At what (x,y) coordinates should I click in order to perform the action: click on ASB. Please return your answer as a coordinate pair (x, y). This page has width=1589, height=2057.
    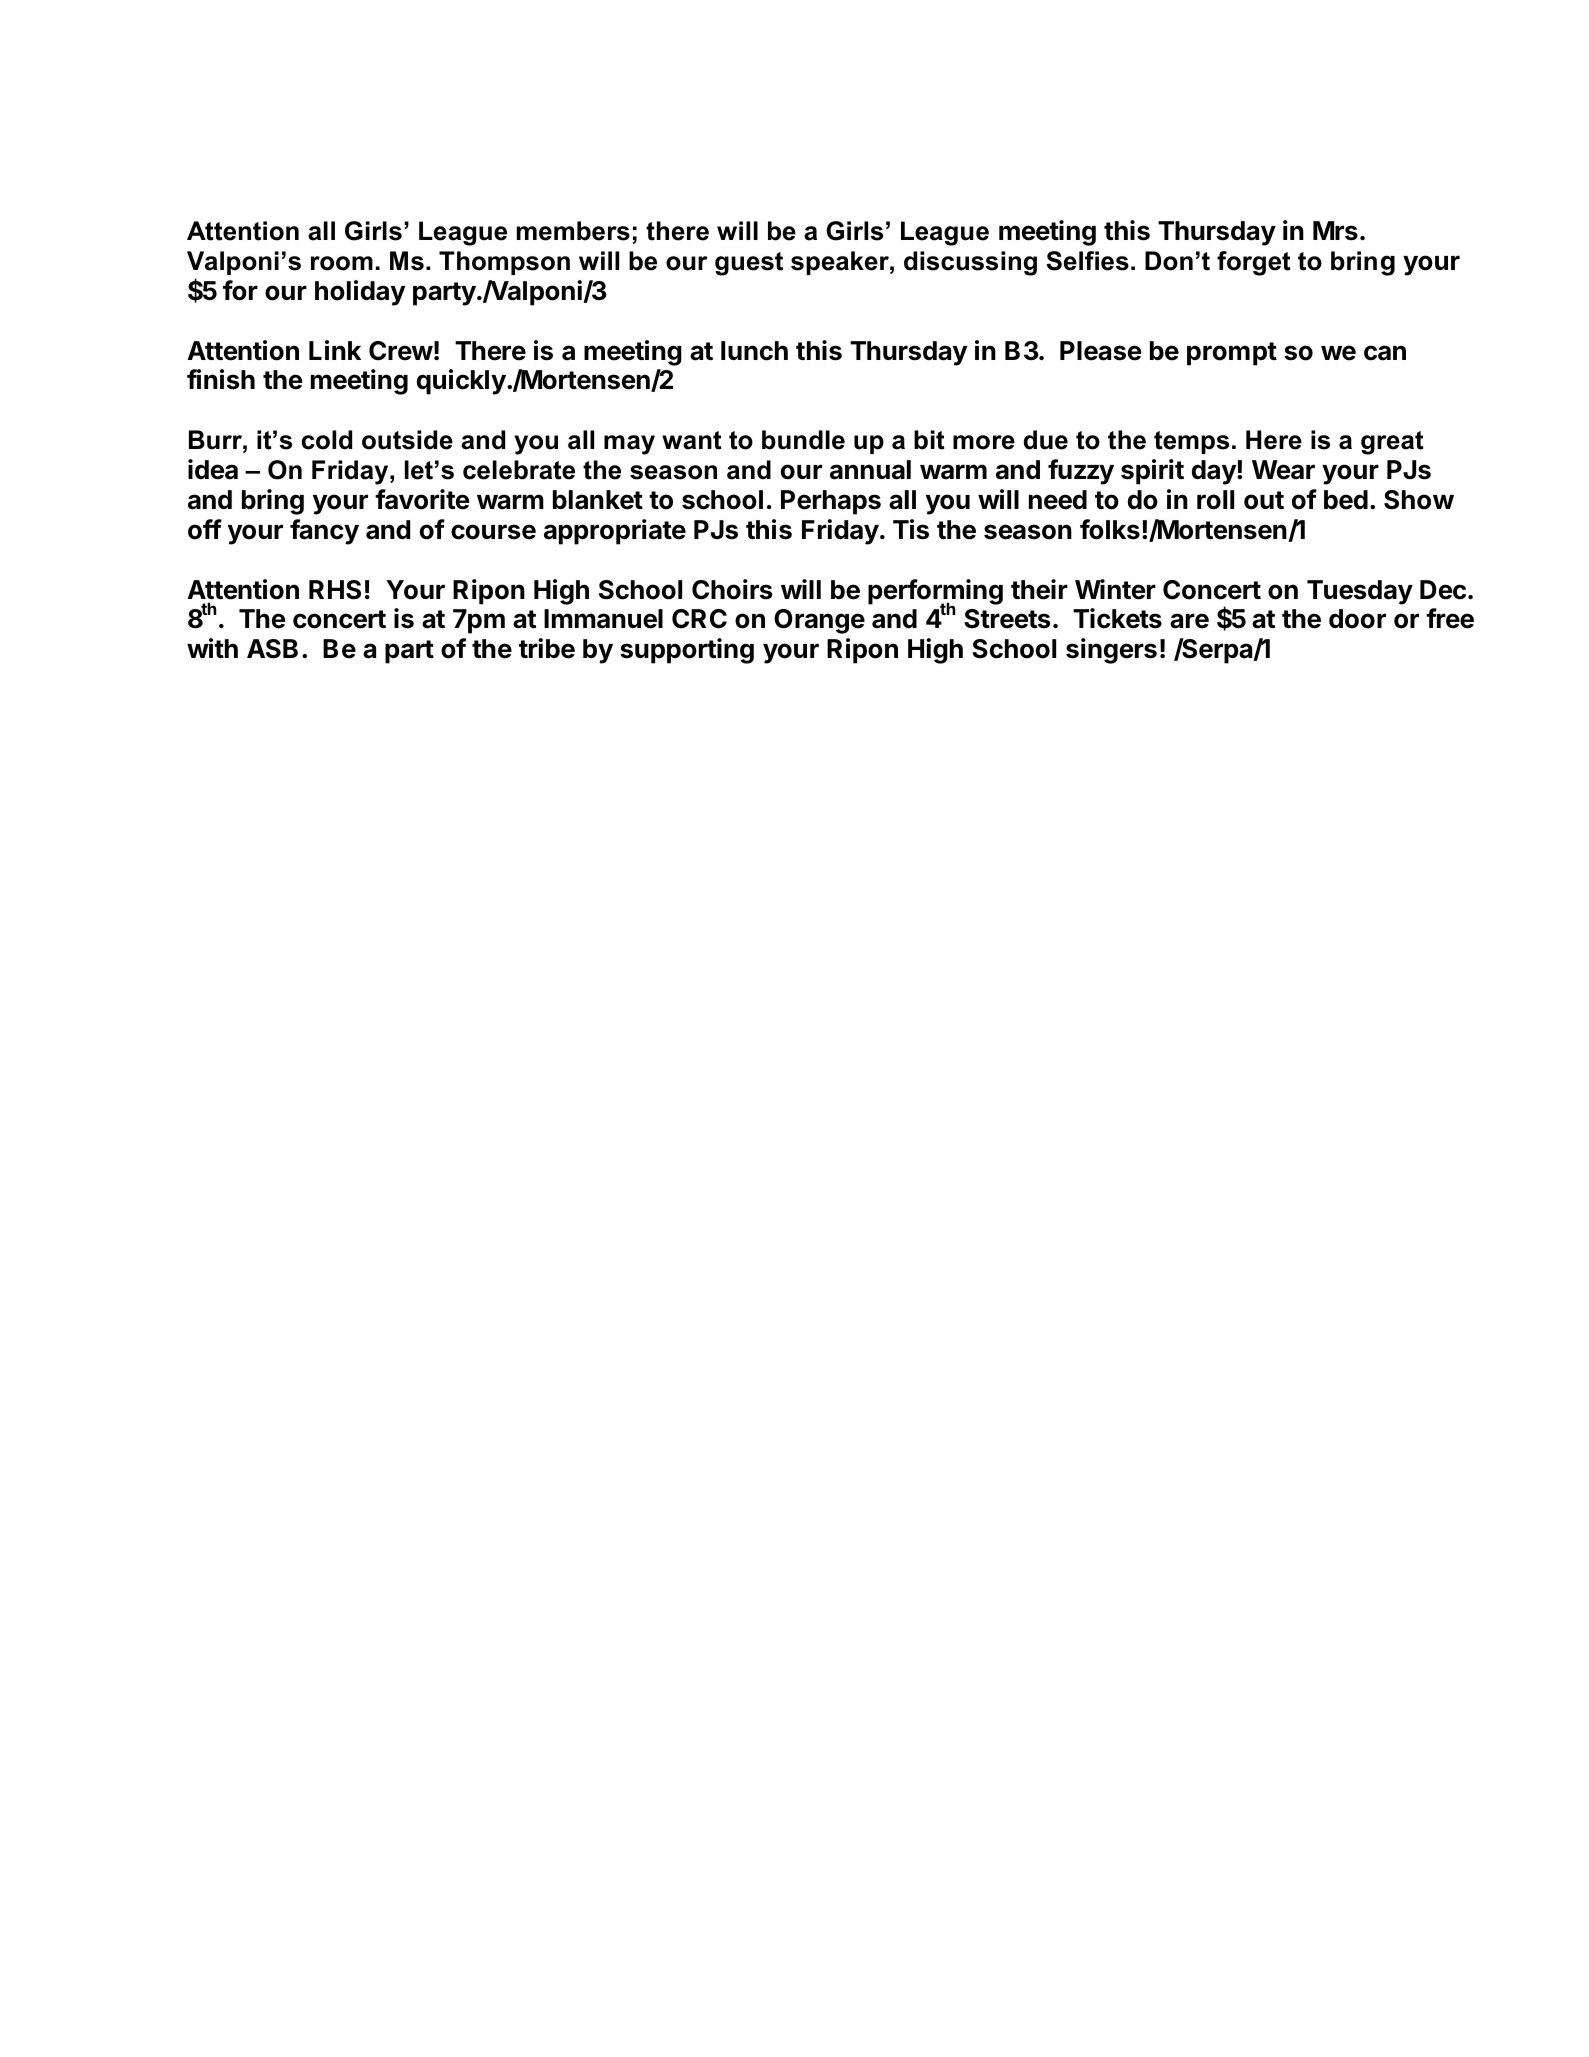
    Looking at the image, I should click on (272, 649).
